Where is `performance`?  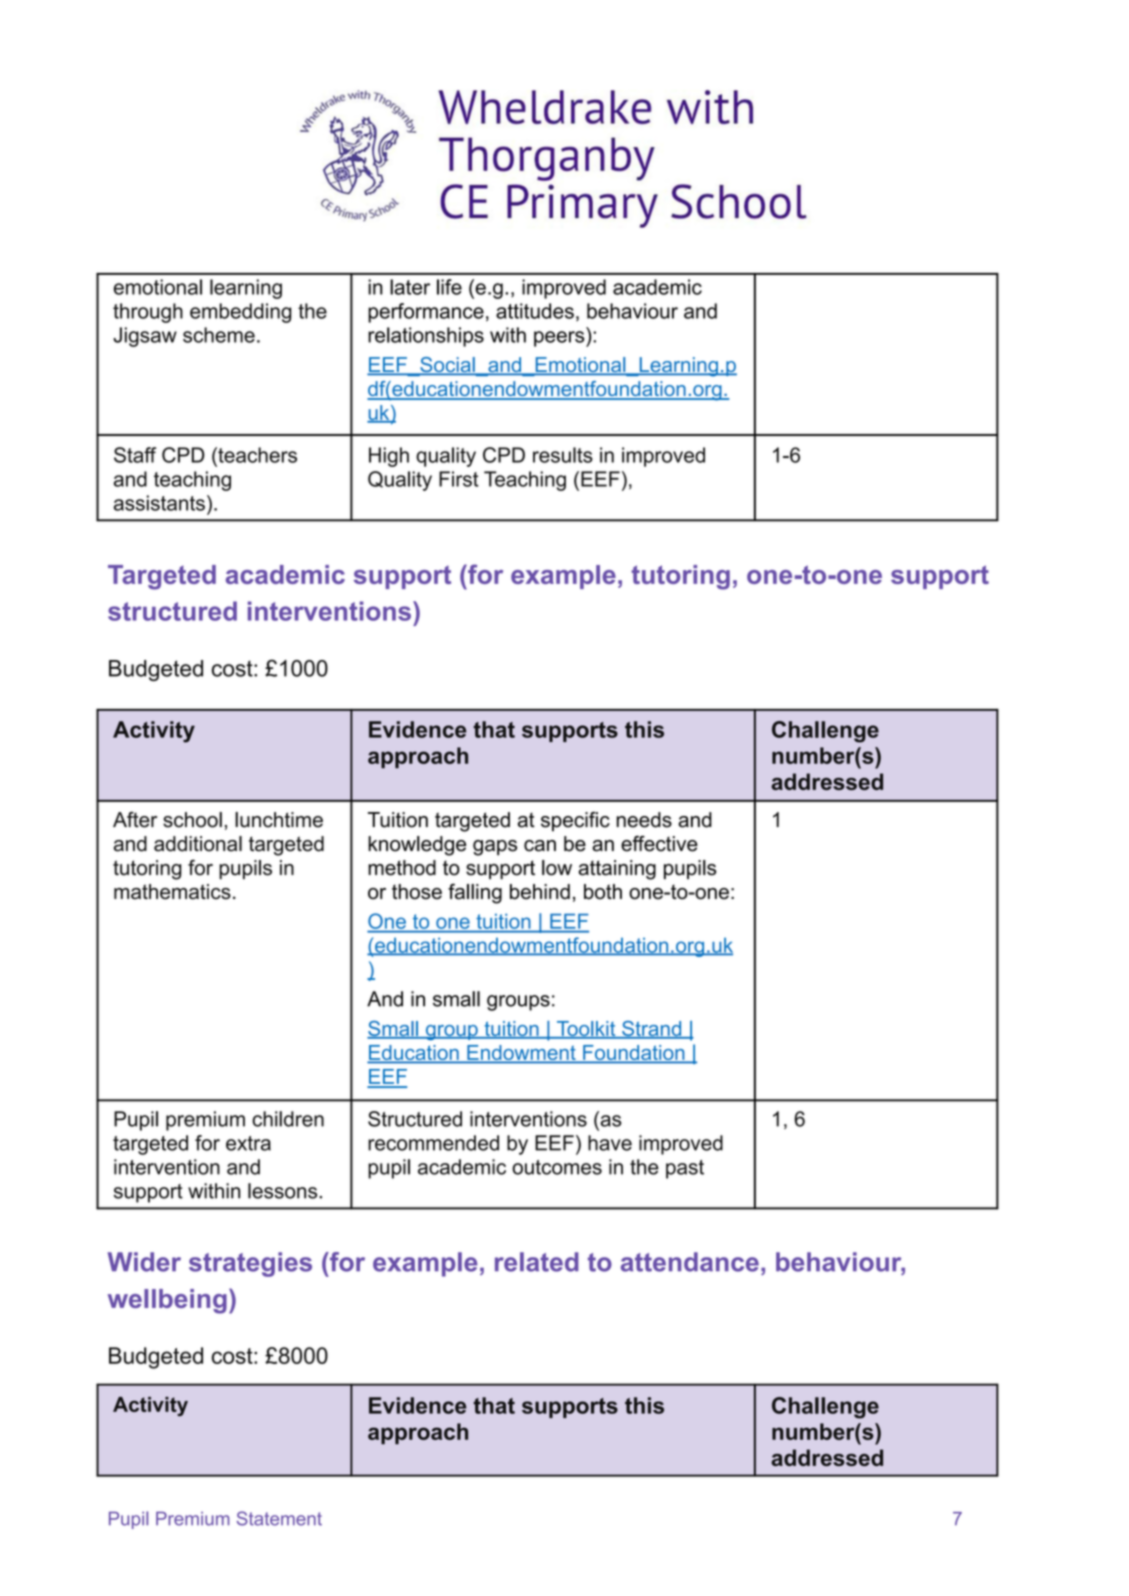
performance is located at coordinates (426, 313).
